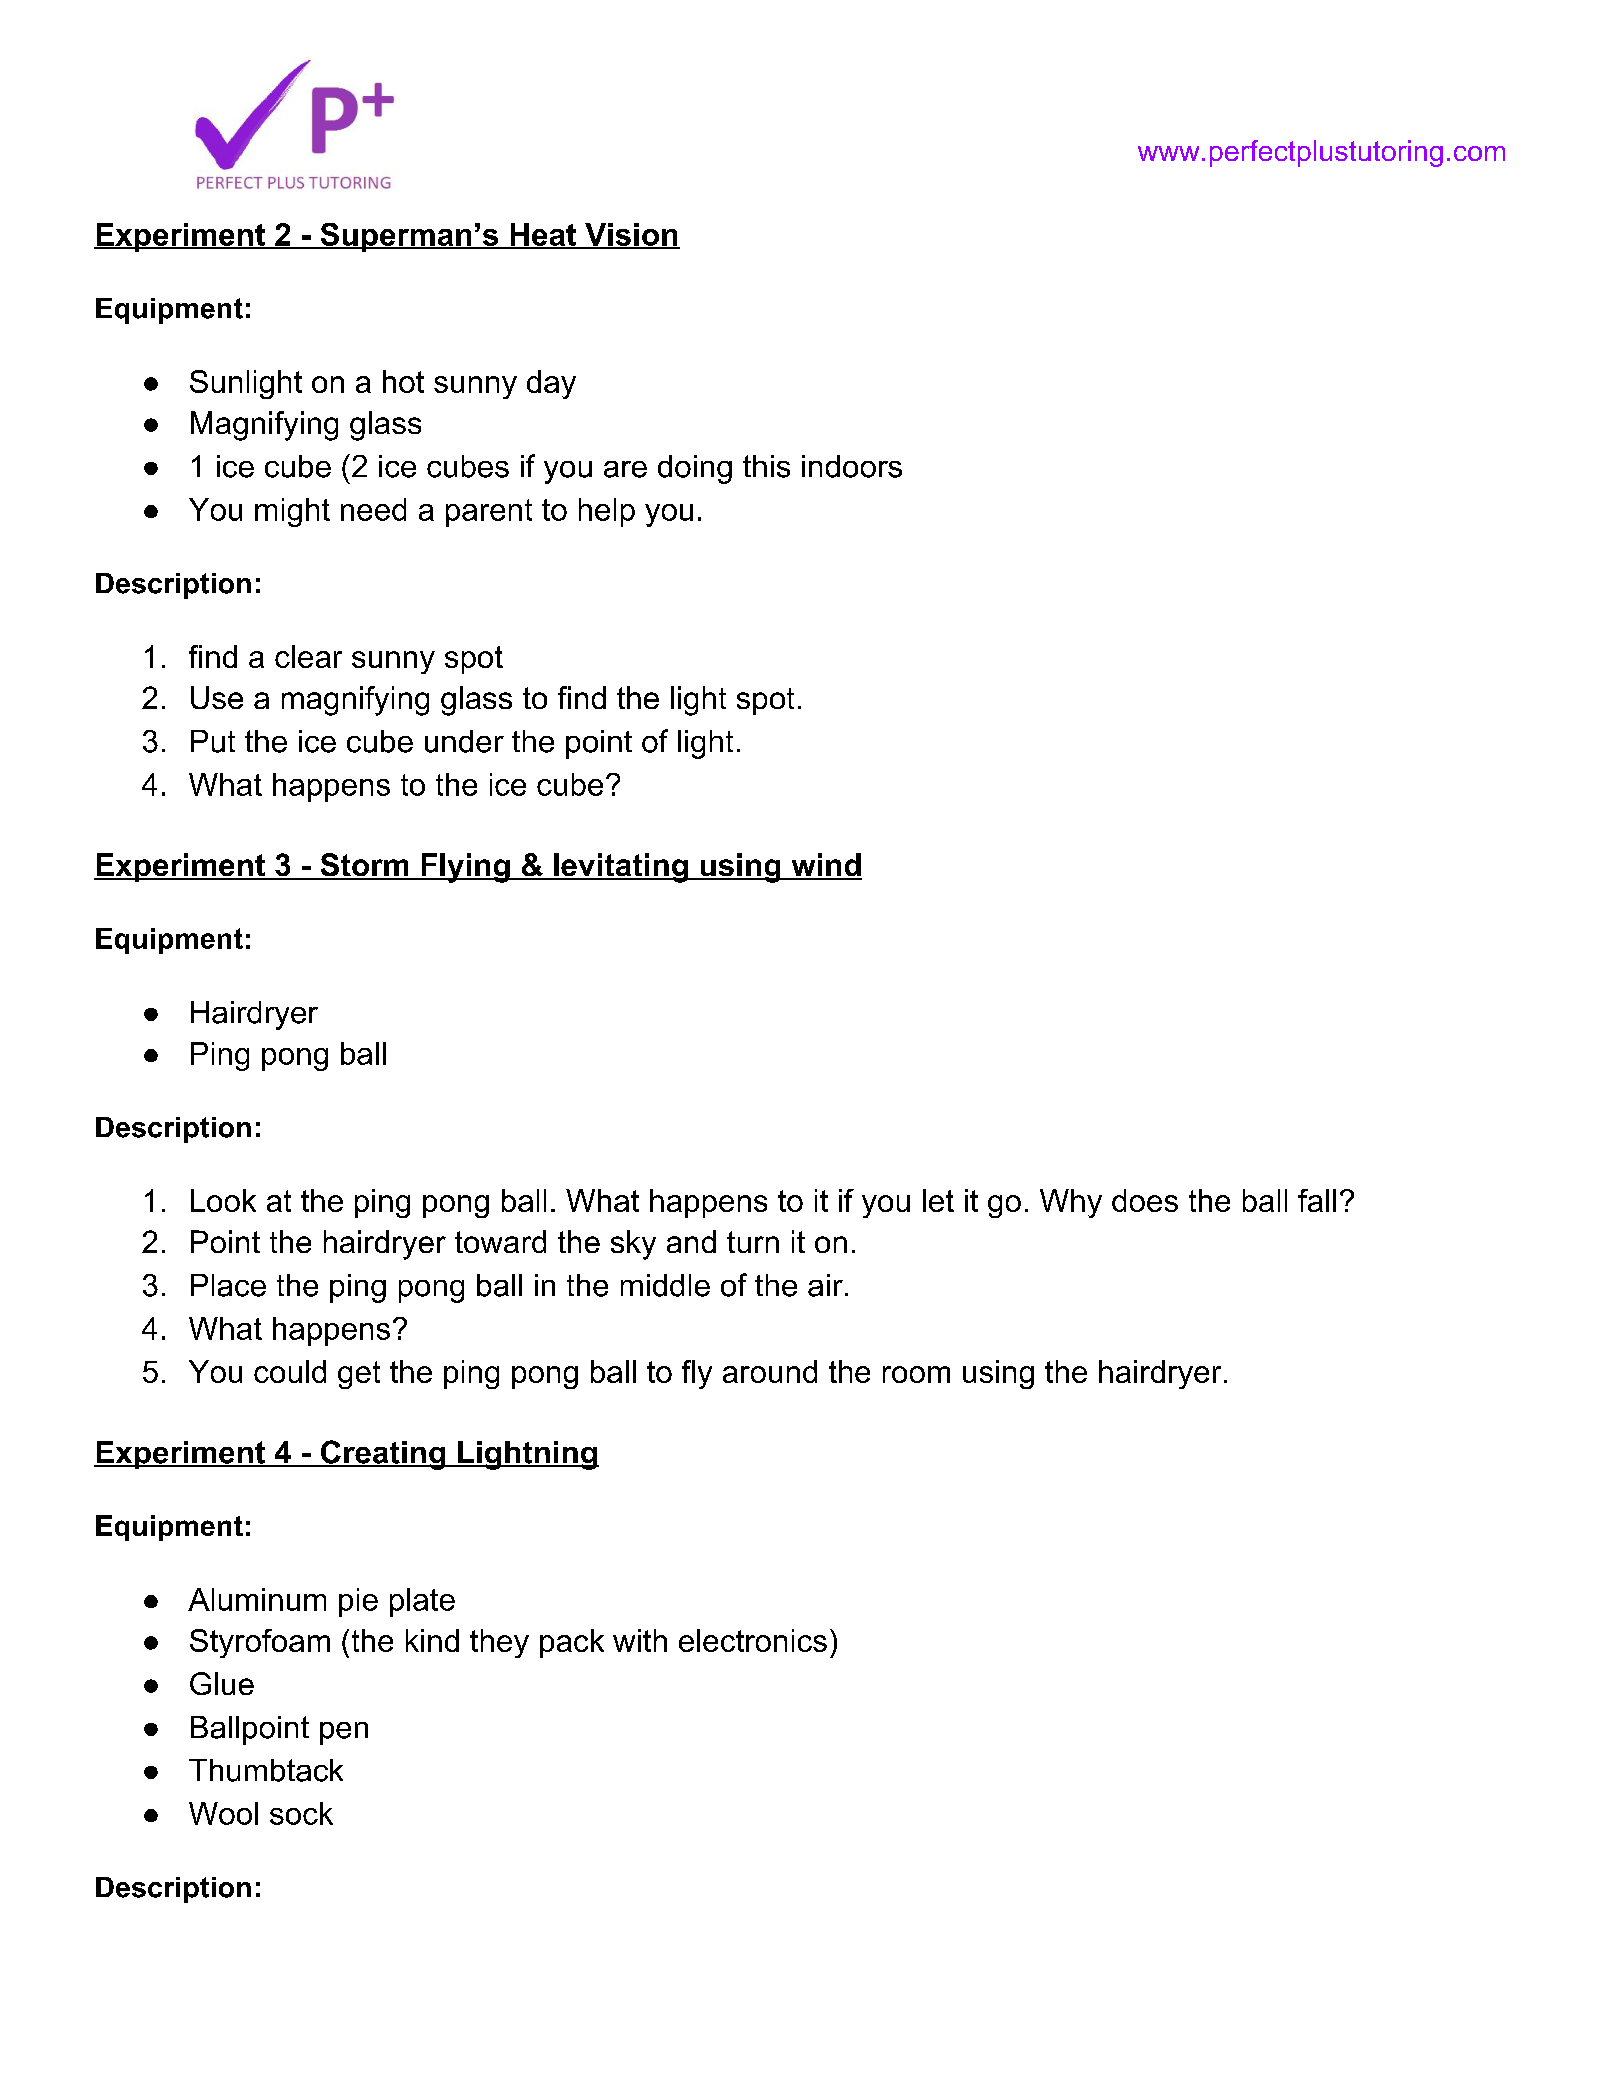 The width and height of the document is (1603, 2074). What do you see at coordinates (364, 866) in the document?
I see `Storm` at bounding box center [364, 866].
